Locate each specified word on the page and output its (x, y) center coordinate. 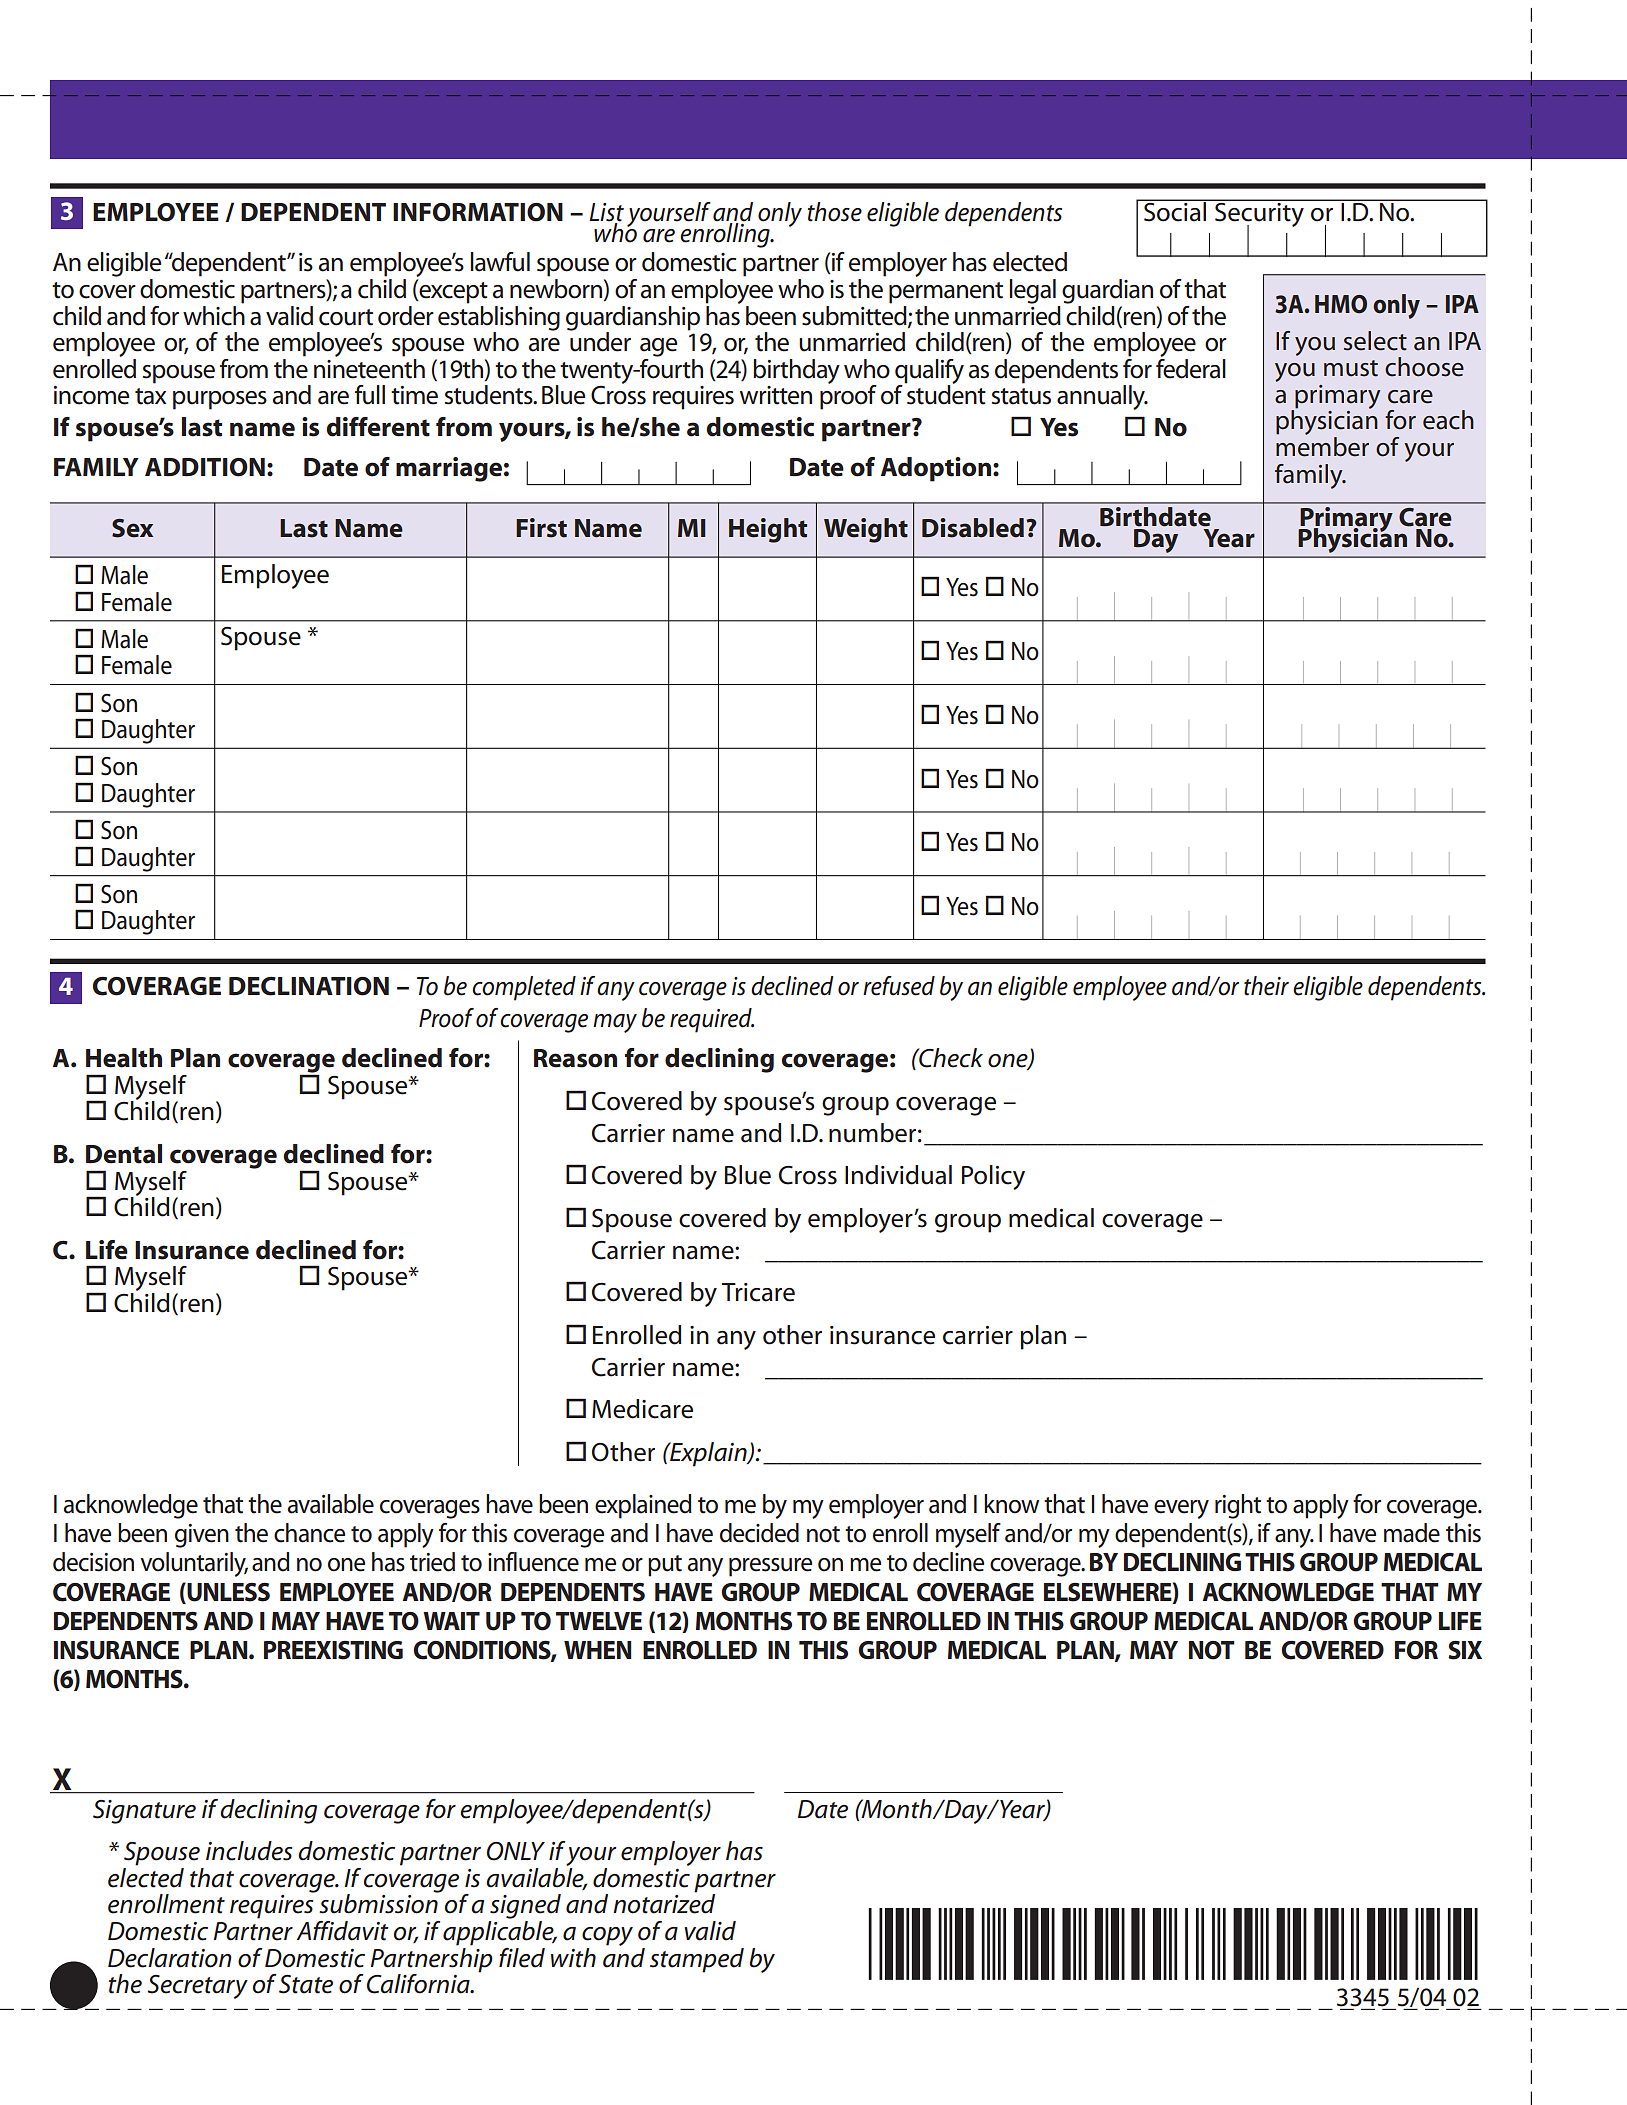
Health (124, 1058)
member (1322, 447)
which (214, 314)
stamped (697, 1960)
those (835, 212)
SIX (1465, 1650)
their (1266, 986)
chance (309, 1533)
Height (768, 530)
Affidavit (343, 1931)
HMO (1341, 304)
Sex (132, 528)
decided (759, 1533)
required (712, 1020)
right (1238, 1506)
